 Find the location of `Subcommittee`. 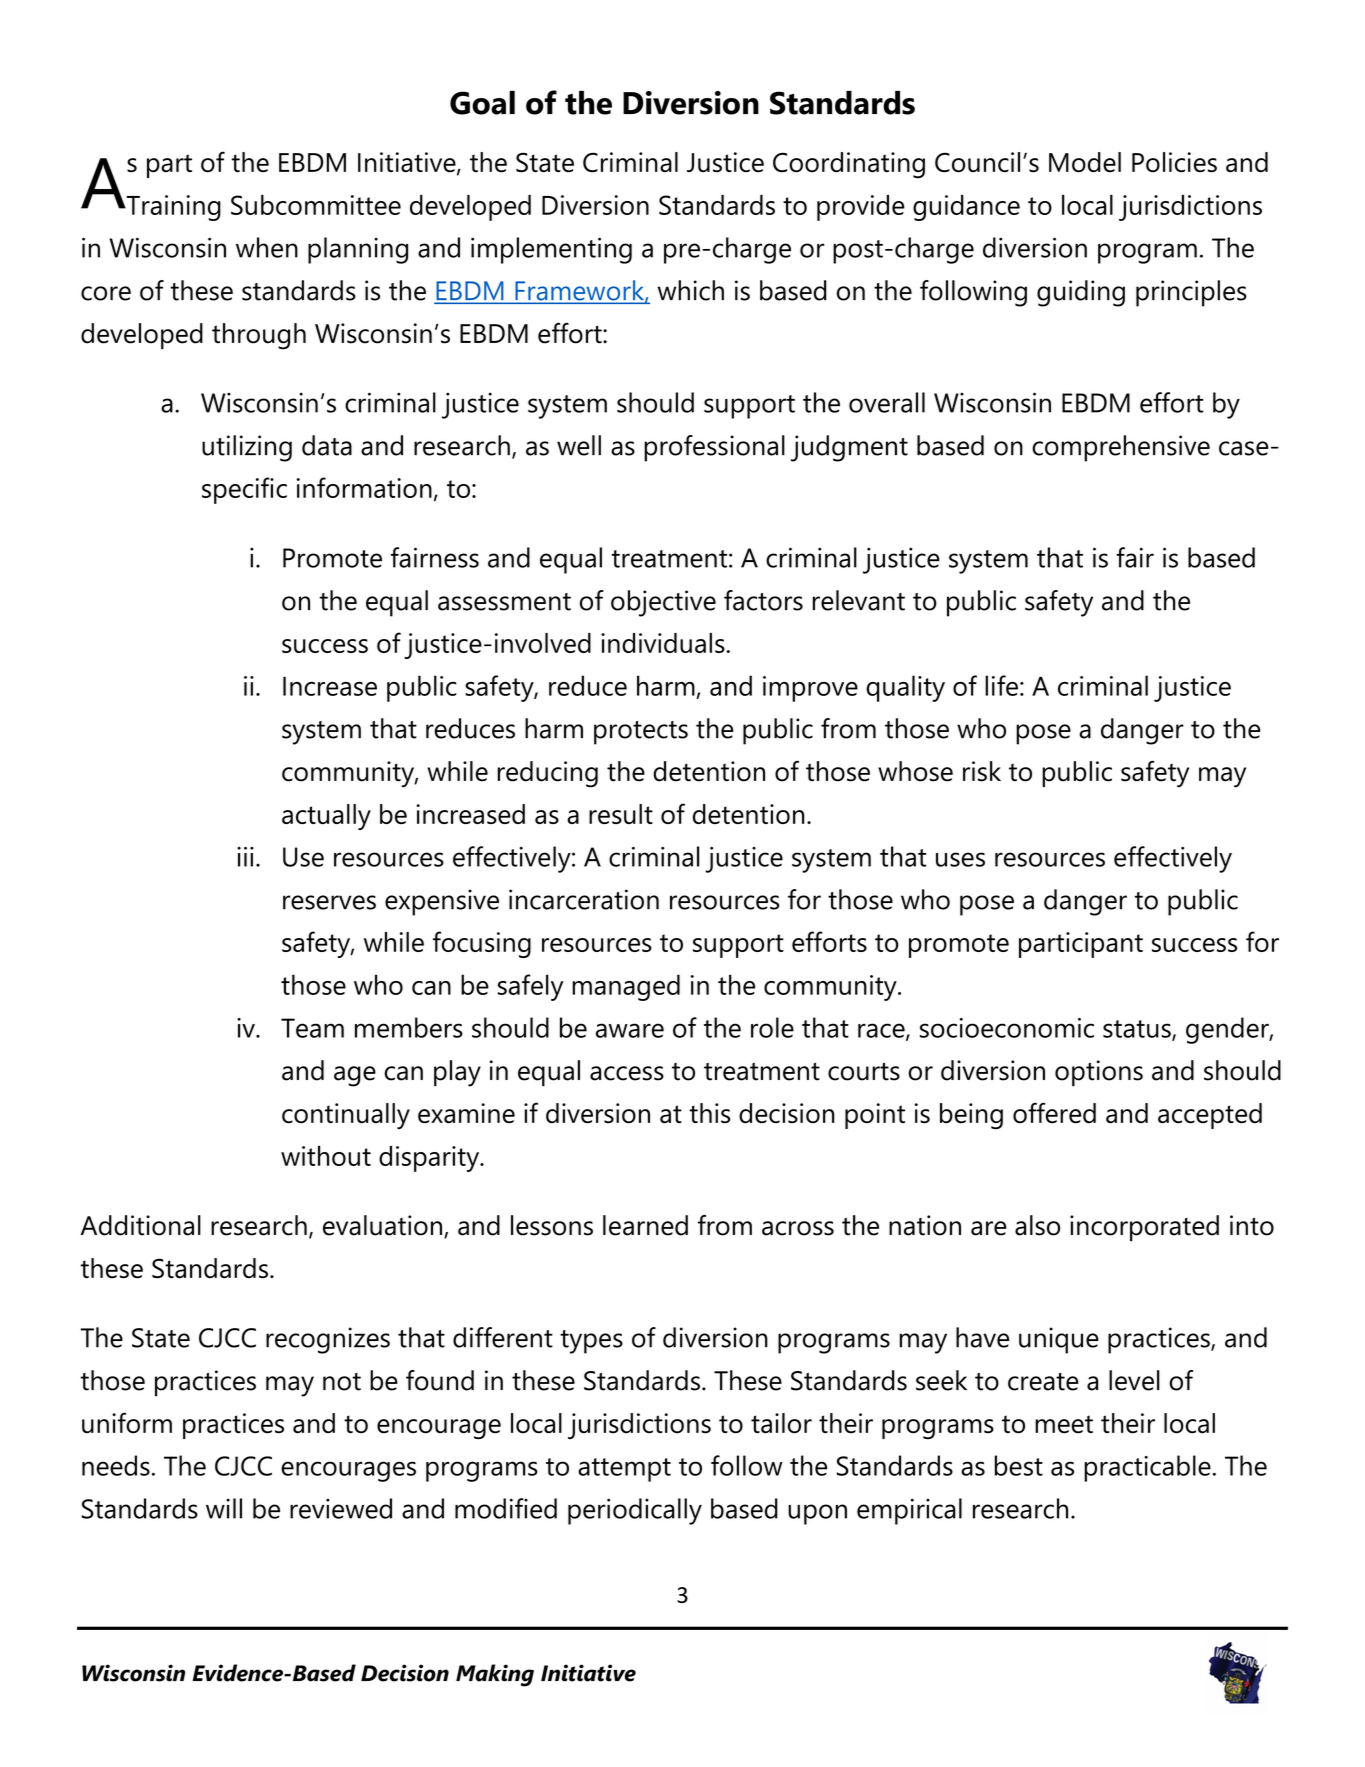

Subcommittee is located at coordinates (316, 205).
